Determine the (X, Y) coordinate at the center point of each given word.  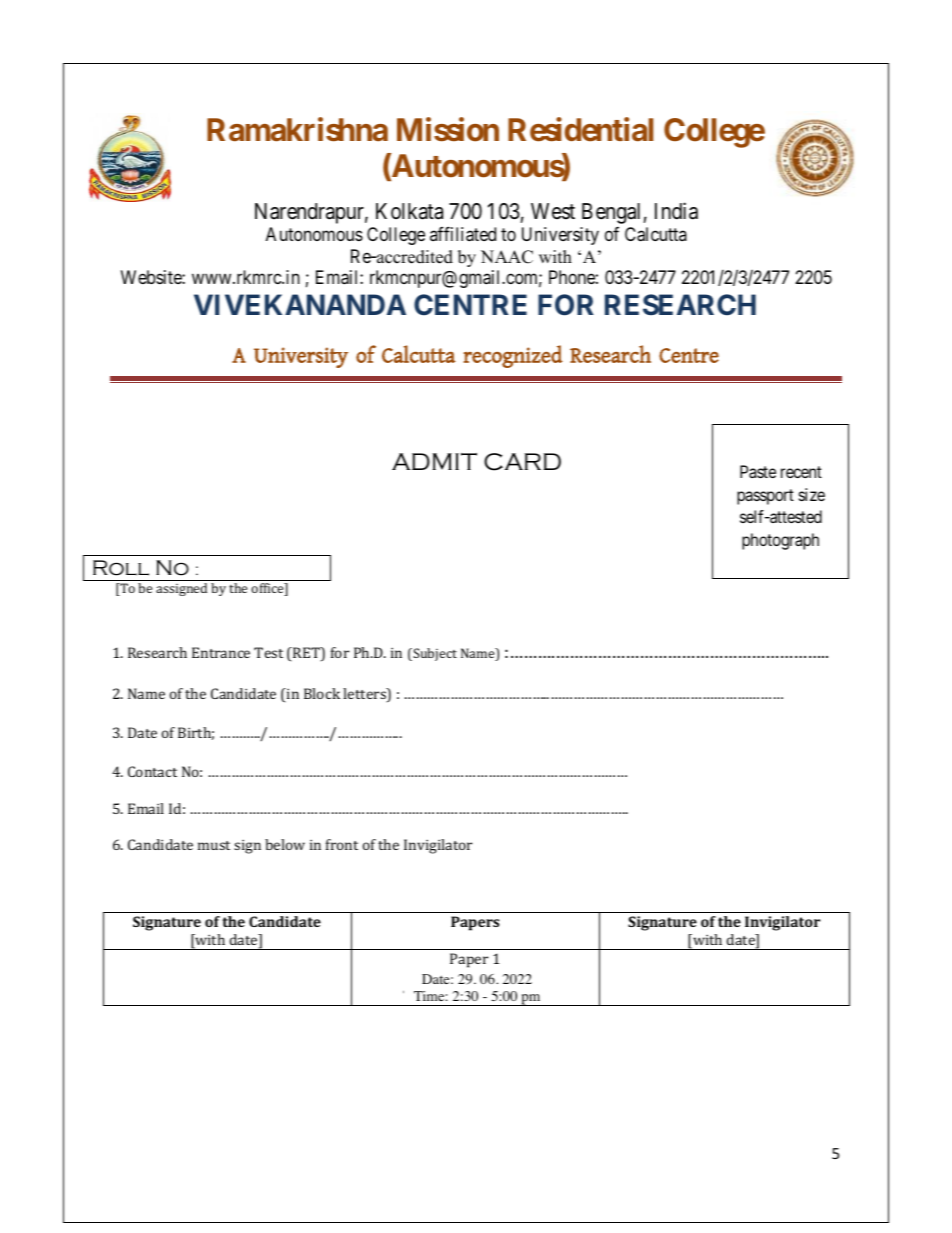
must (214, 845)
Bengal (611, 213)
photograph (780, 541)
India (676, 211)
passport (765, 497)
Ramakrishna (297, 129)
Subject (434, 654)
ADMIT (434, 461)
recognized (513, 356)
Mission (448, 129)
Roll (121, 568)
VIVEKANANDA (300, 304)
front (342, 844)
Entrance (221, 652)
